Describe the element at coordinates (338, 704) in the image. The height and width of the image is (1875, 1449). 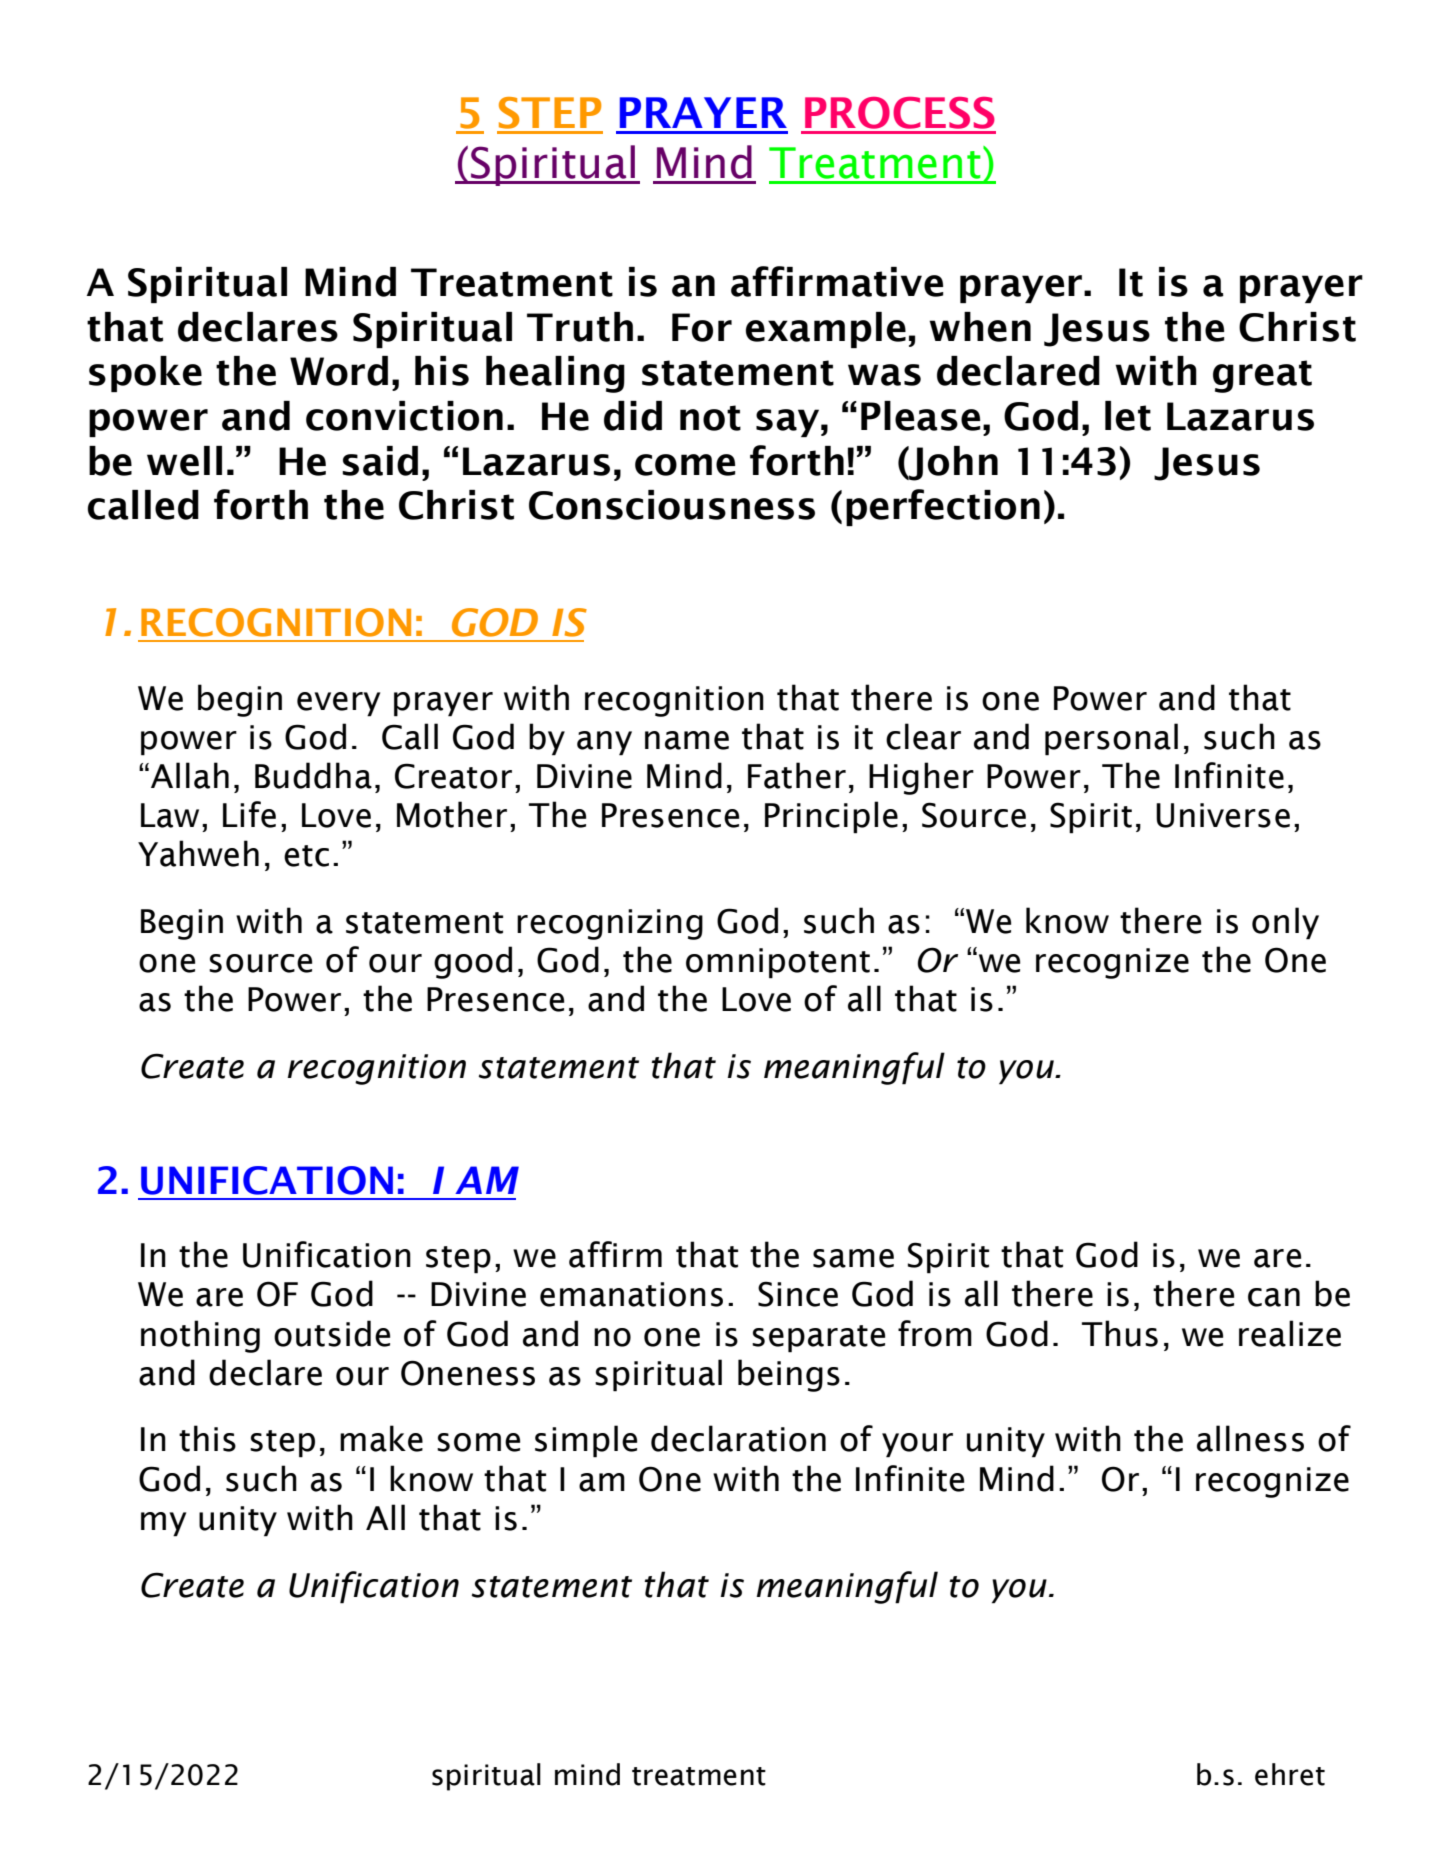
I see `every` at that location.
